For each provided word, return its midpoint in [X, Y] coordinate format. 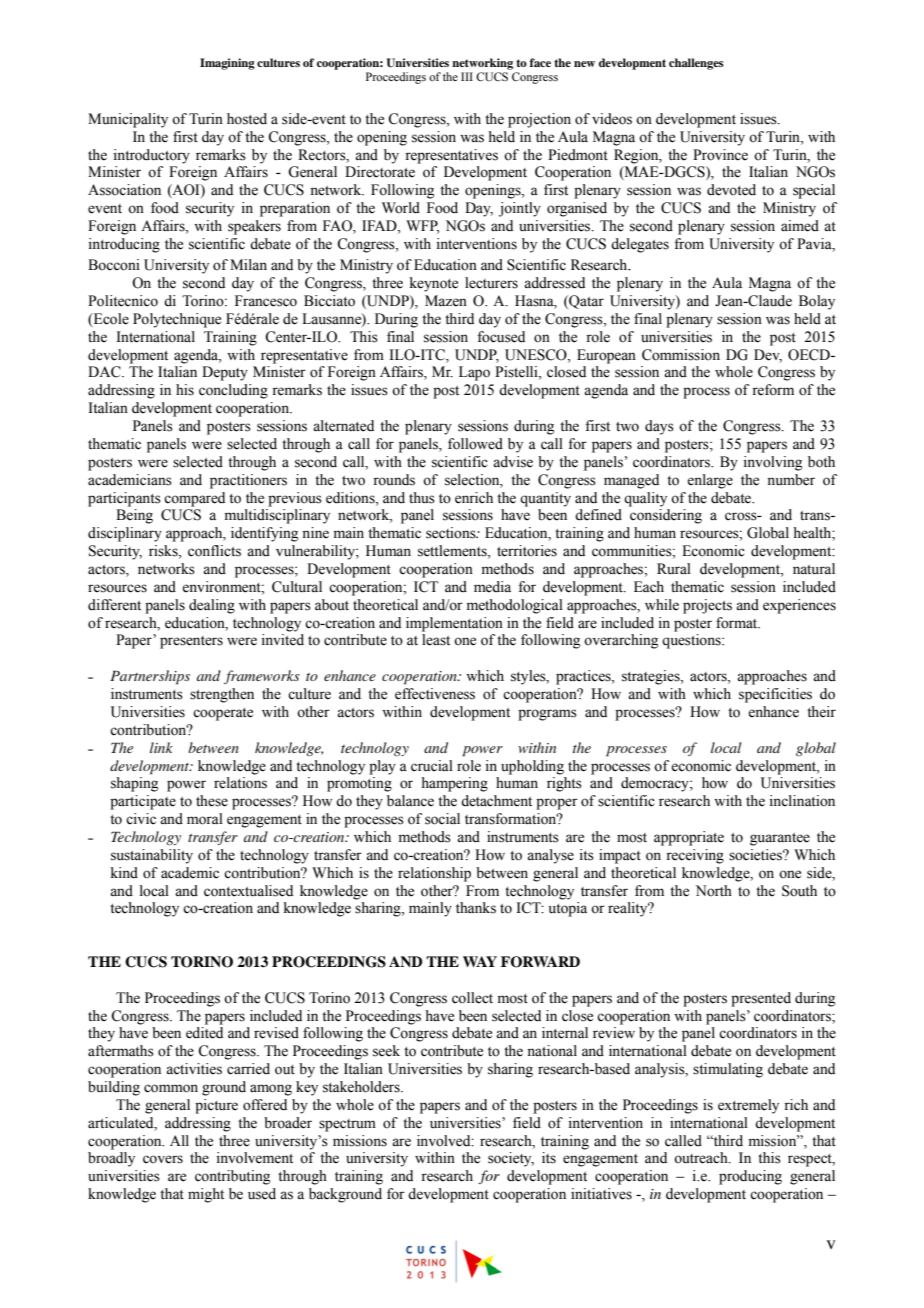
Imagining [227, 64]
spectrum [347, 1125]
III [467, 76]
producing [750, 1177]
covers [163, 1159]
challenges [696, 64]
